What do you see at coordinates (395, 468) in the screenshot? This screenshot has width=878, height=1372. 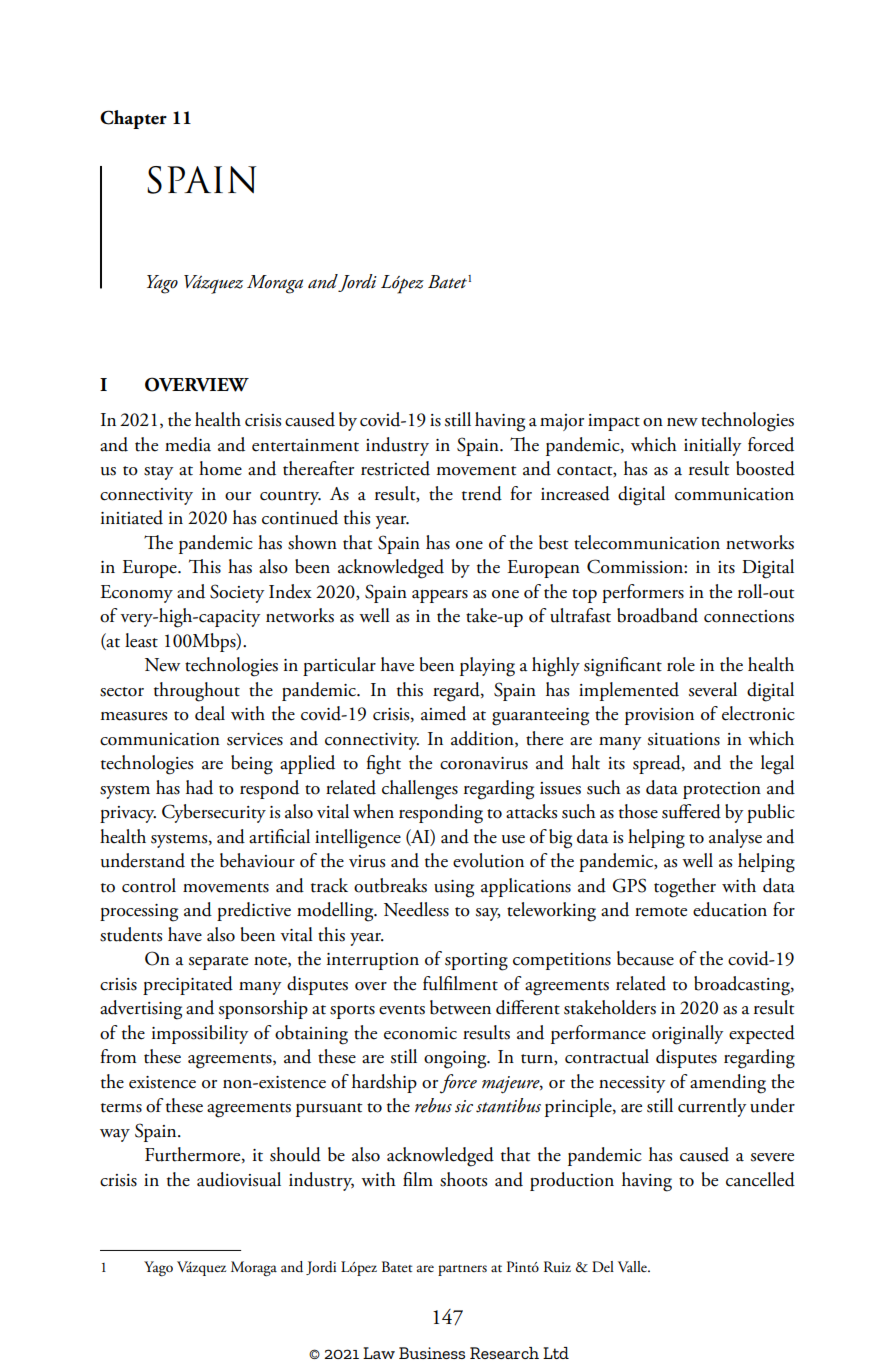 I see `restricted` at bounding box center [395, 468].
